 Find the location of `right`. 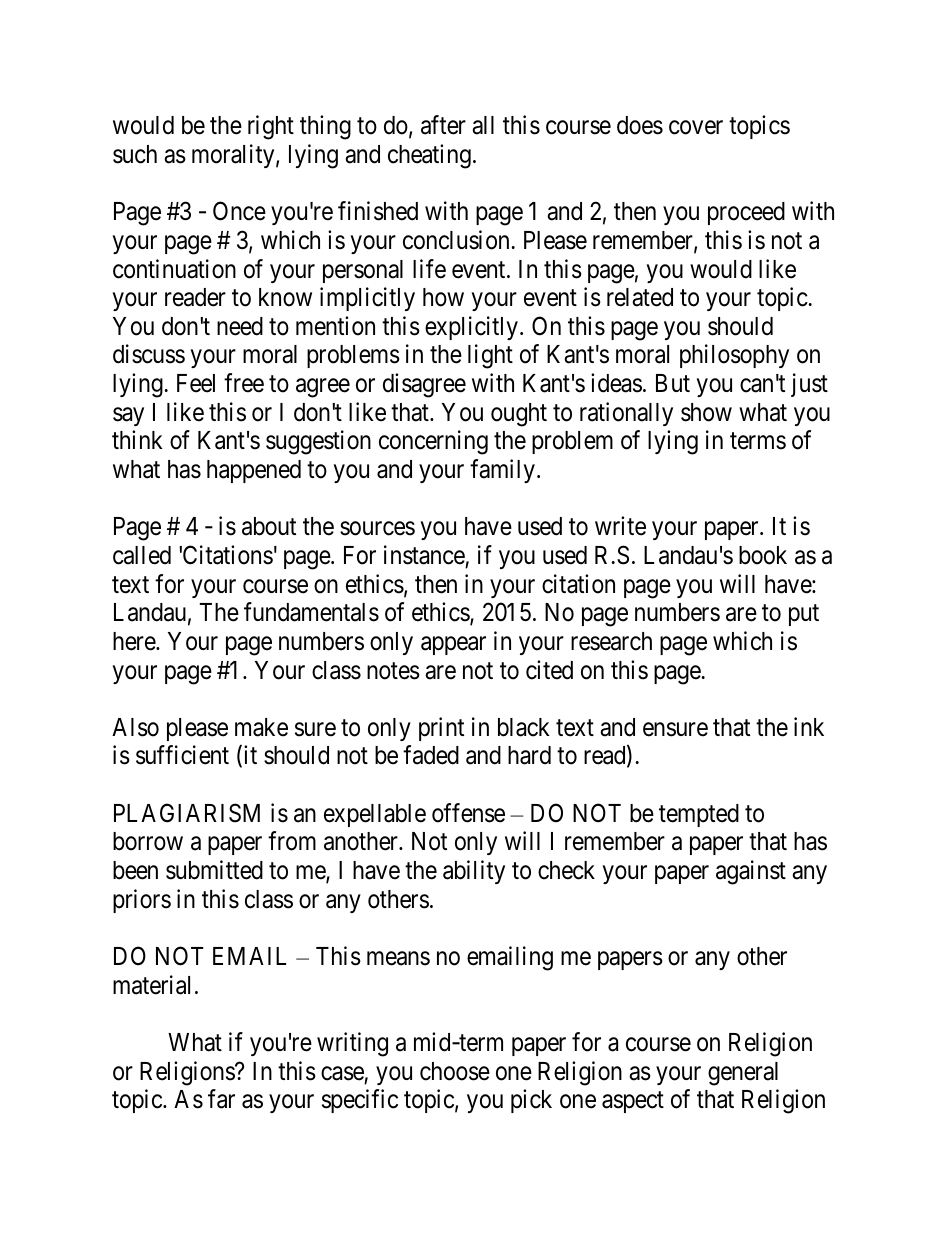

right is located at coordinates (271, 127).
